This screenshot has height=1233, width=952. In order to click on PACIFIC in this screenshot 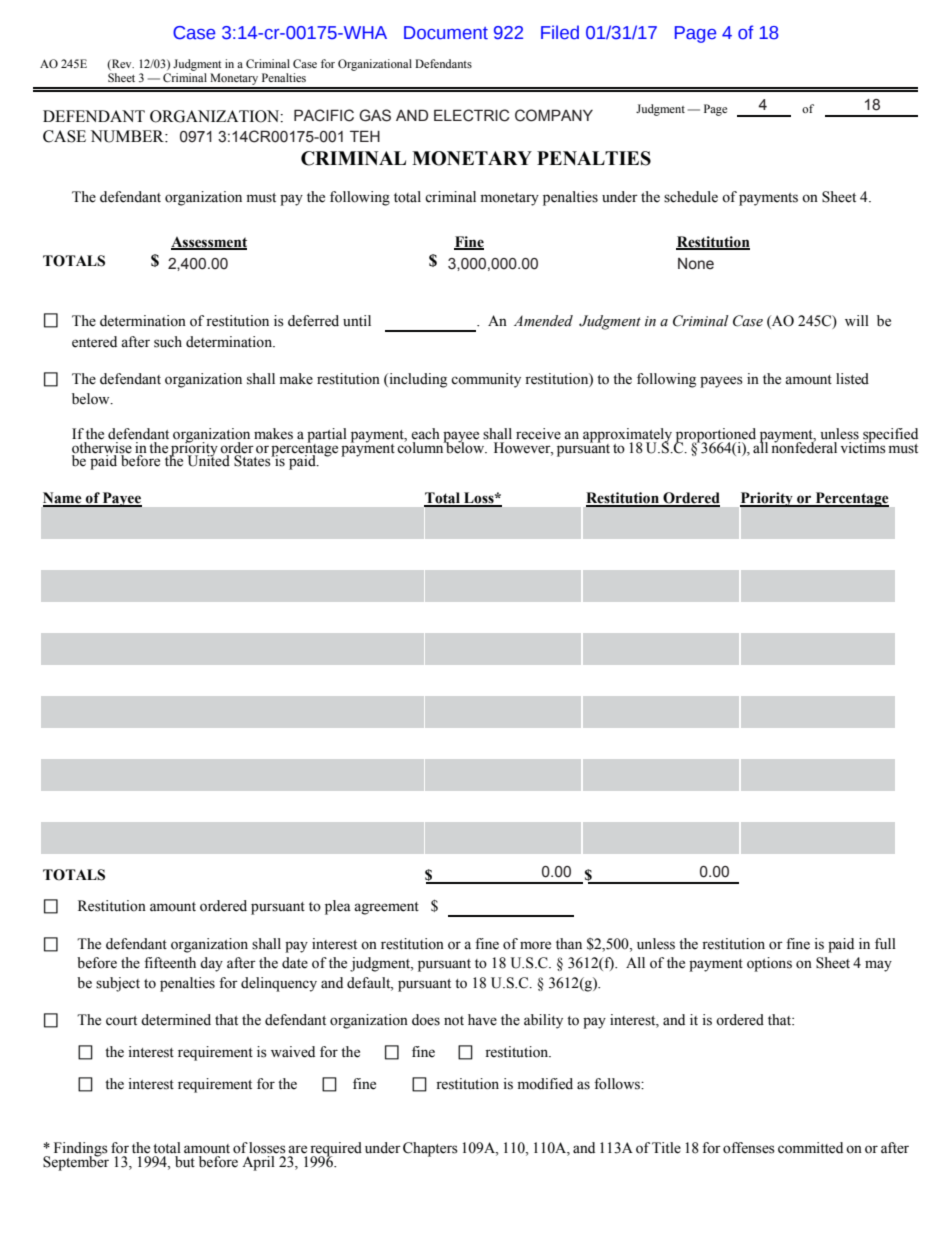, I will do `click(324, 115)`.
